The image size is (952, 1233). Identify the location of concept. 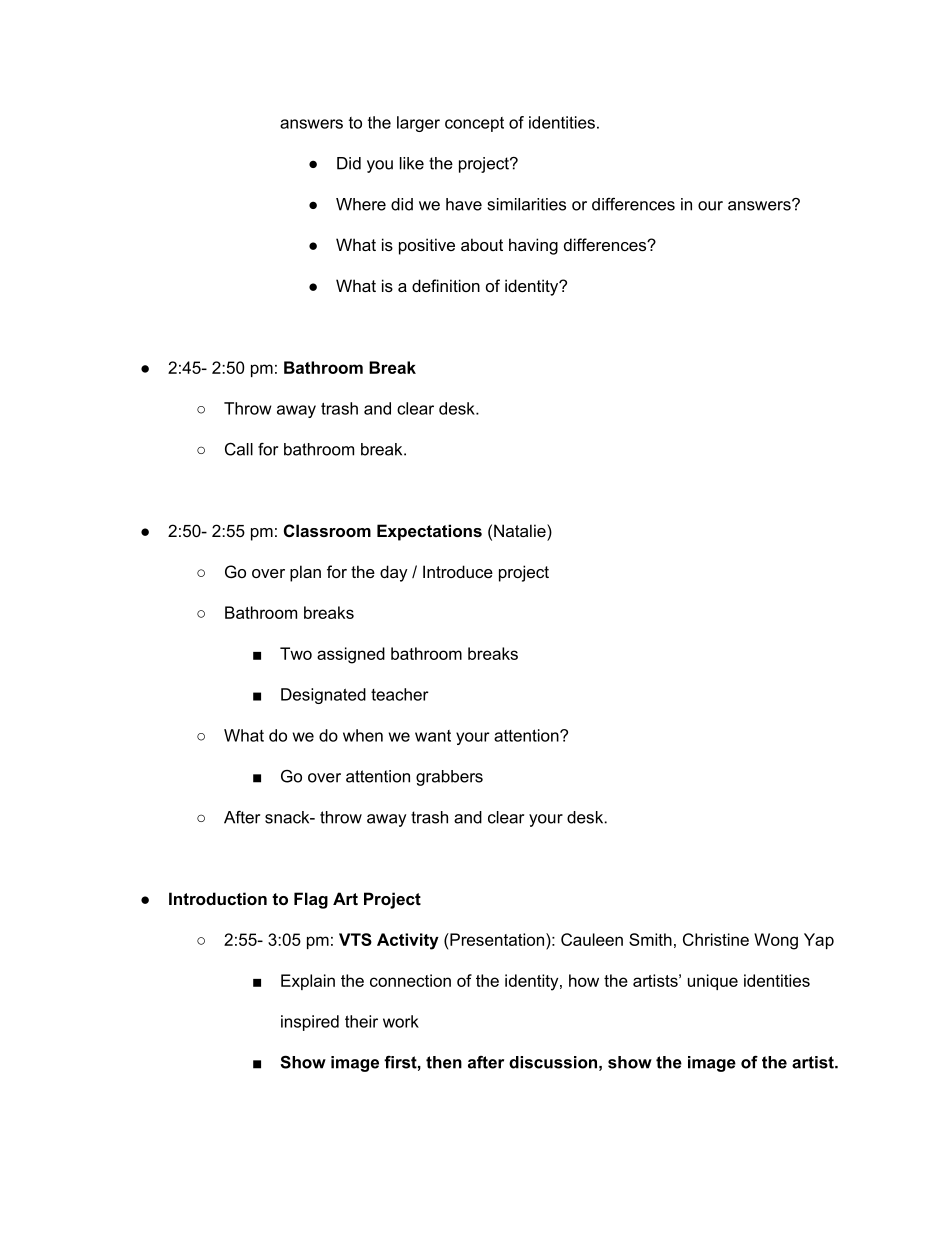
(474, 124).
